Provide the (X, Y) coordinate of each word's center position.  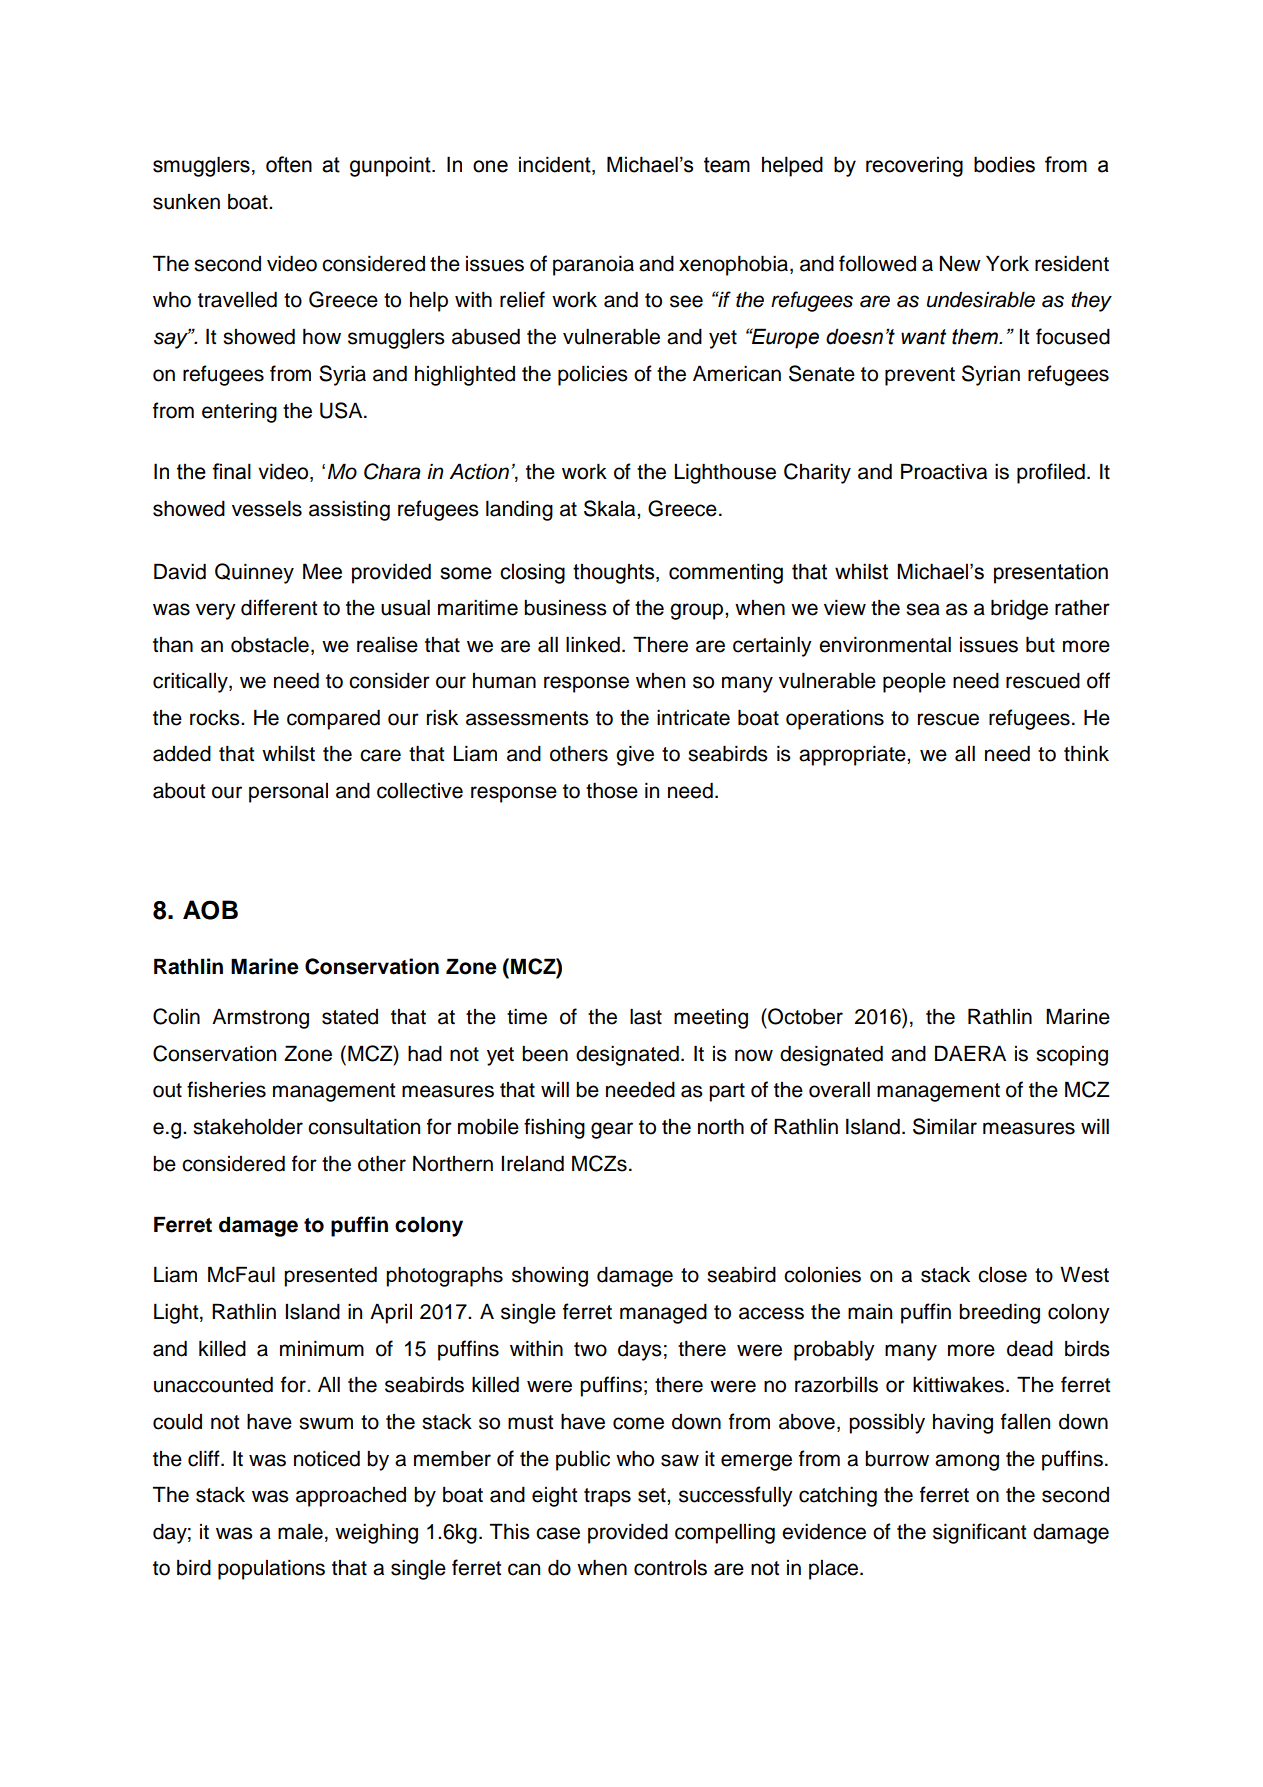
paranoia (593, 266)
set (653, 1495)
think (1086, 753)
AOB (210, 910)
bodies (1004, 164)
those (612, 790)
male (300, 1532)
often (289, 164)
